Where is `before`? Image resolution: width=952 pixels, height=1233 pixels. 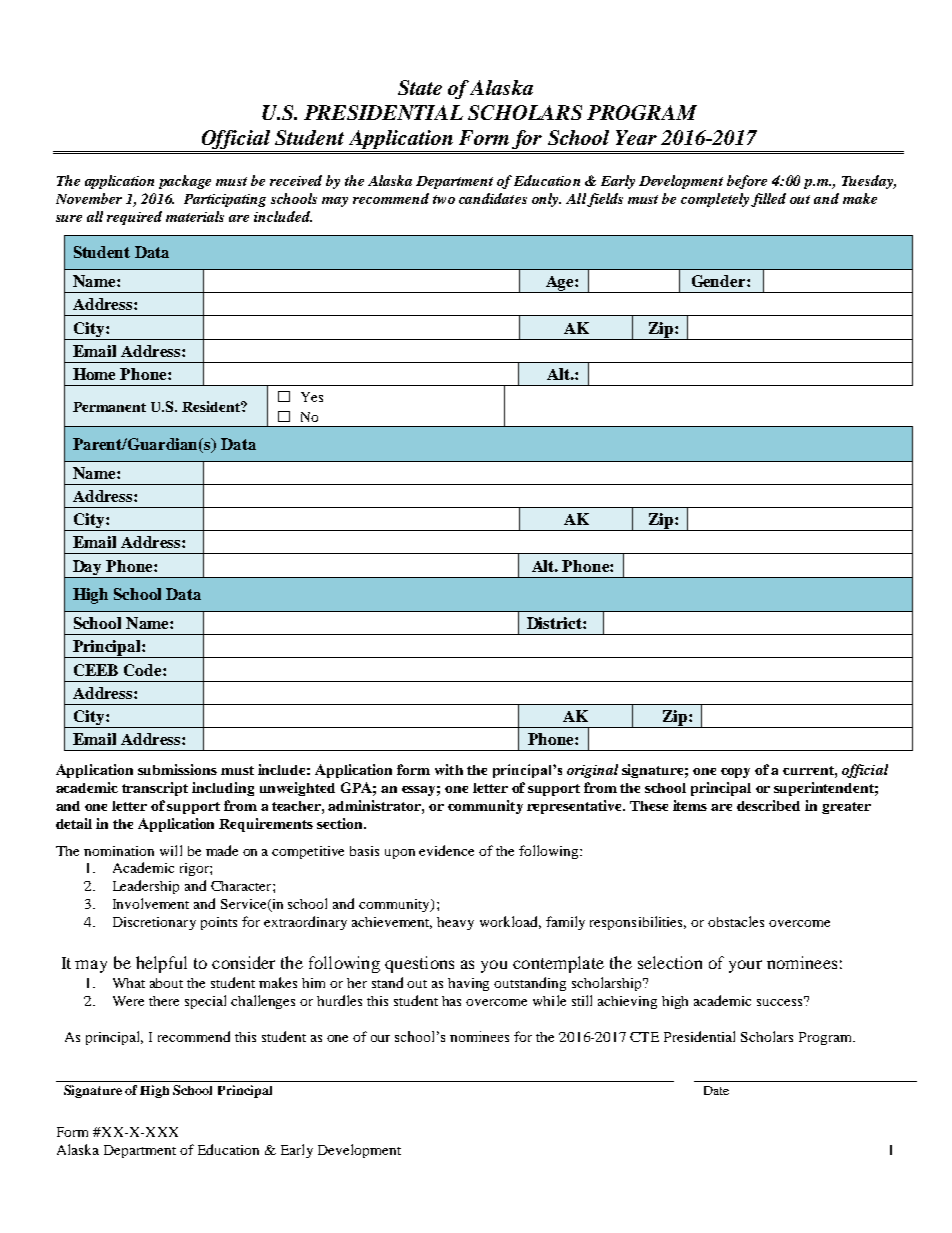 before is located at coordinates (747, 182).
